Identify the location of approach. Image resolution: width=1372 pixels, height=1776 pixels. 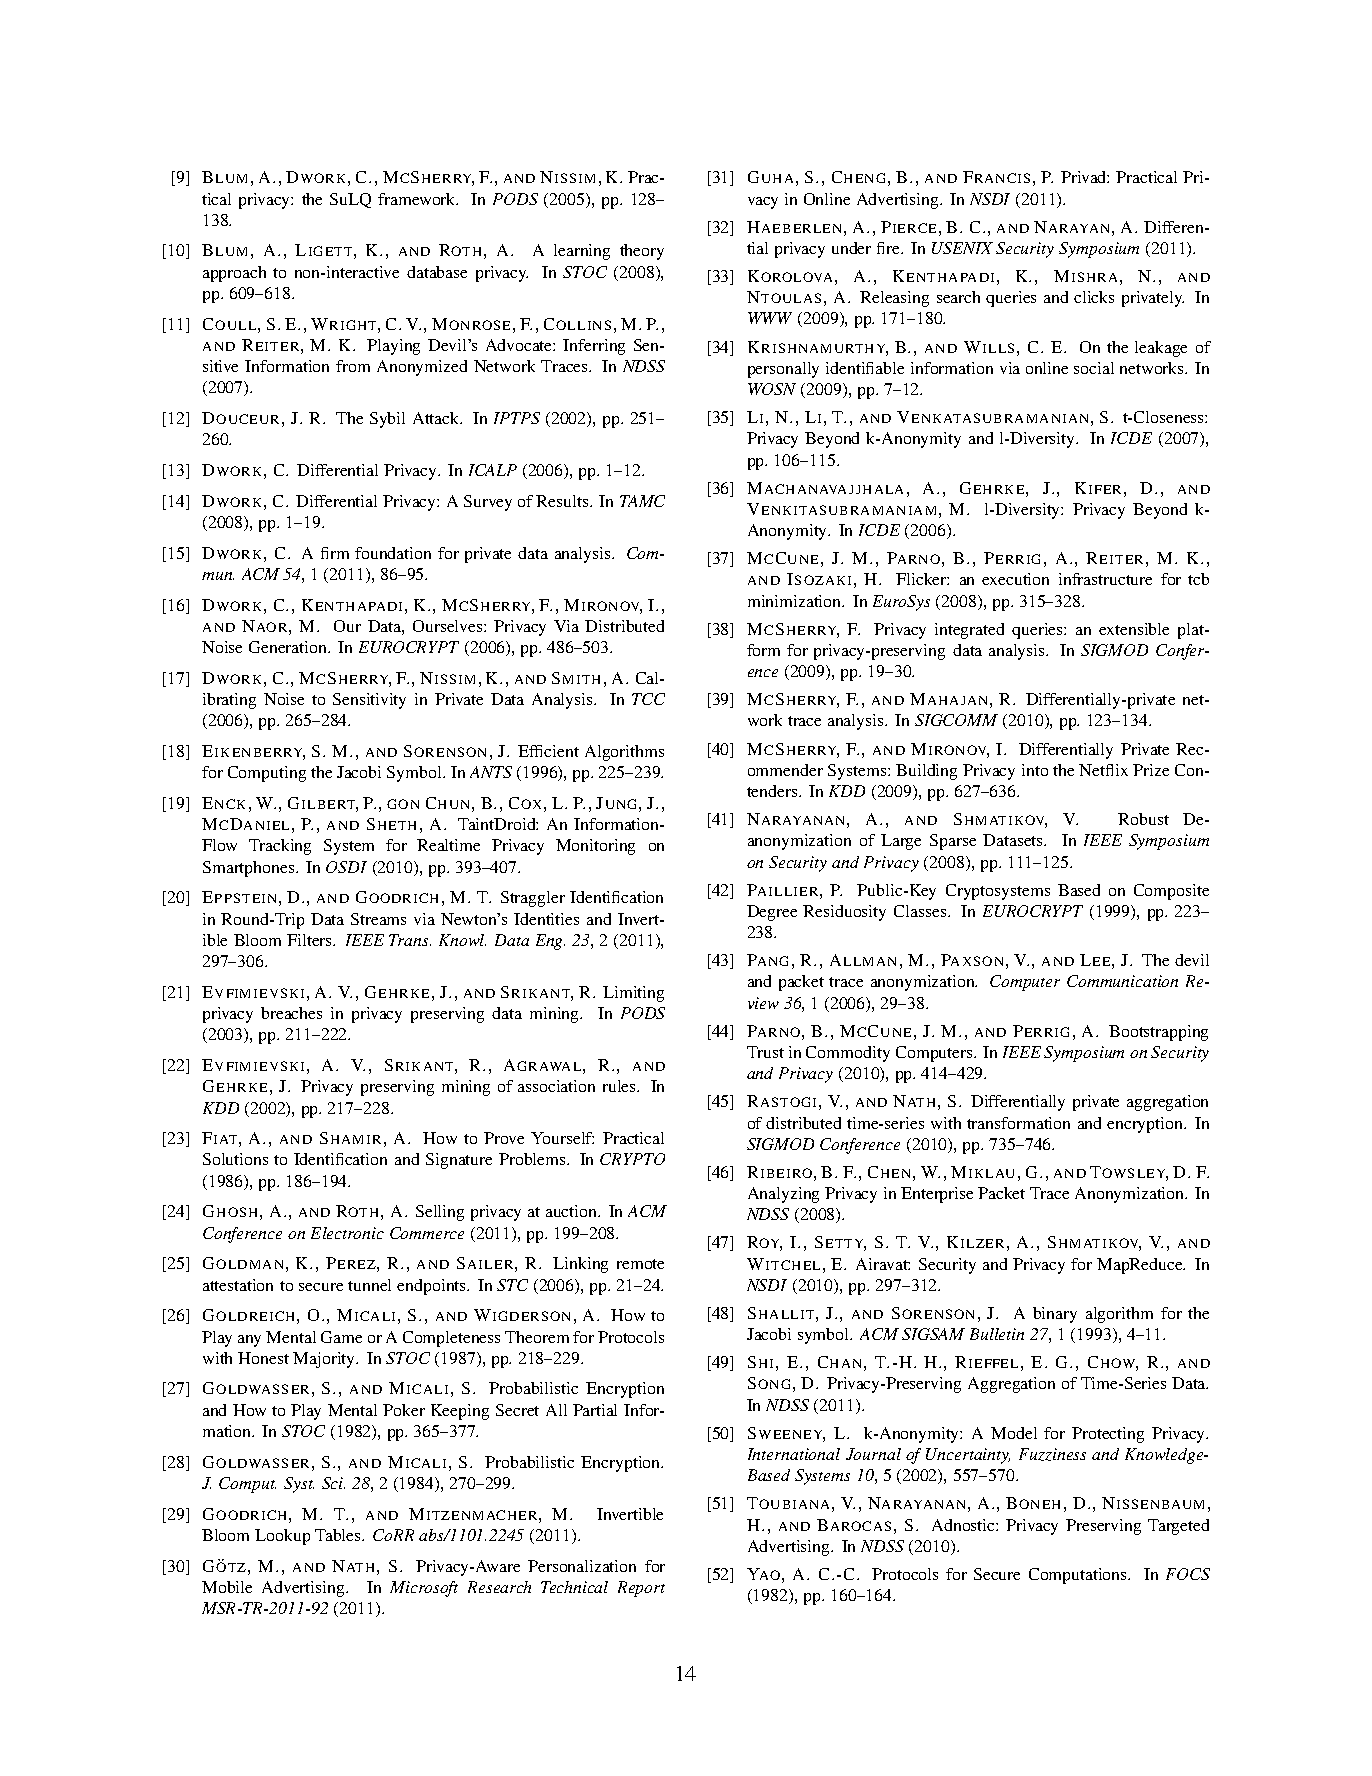
(234, 274).
